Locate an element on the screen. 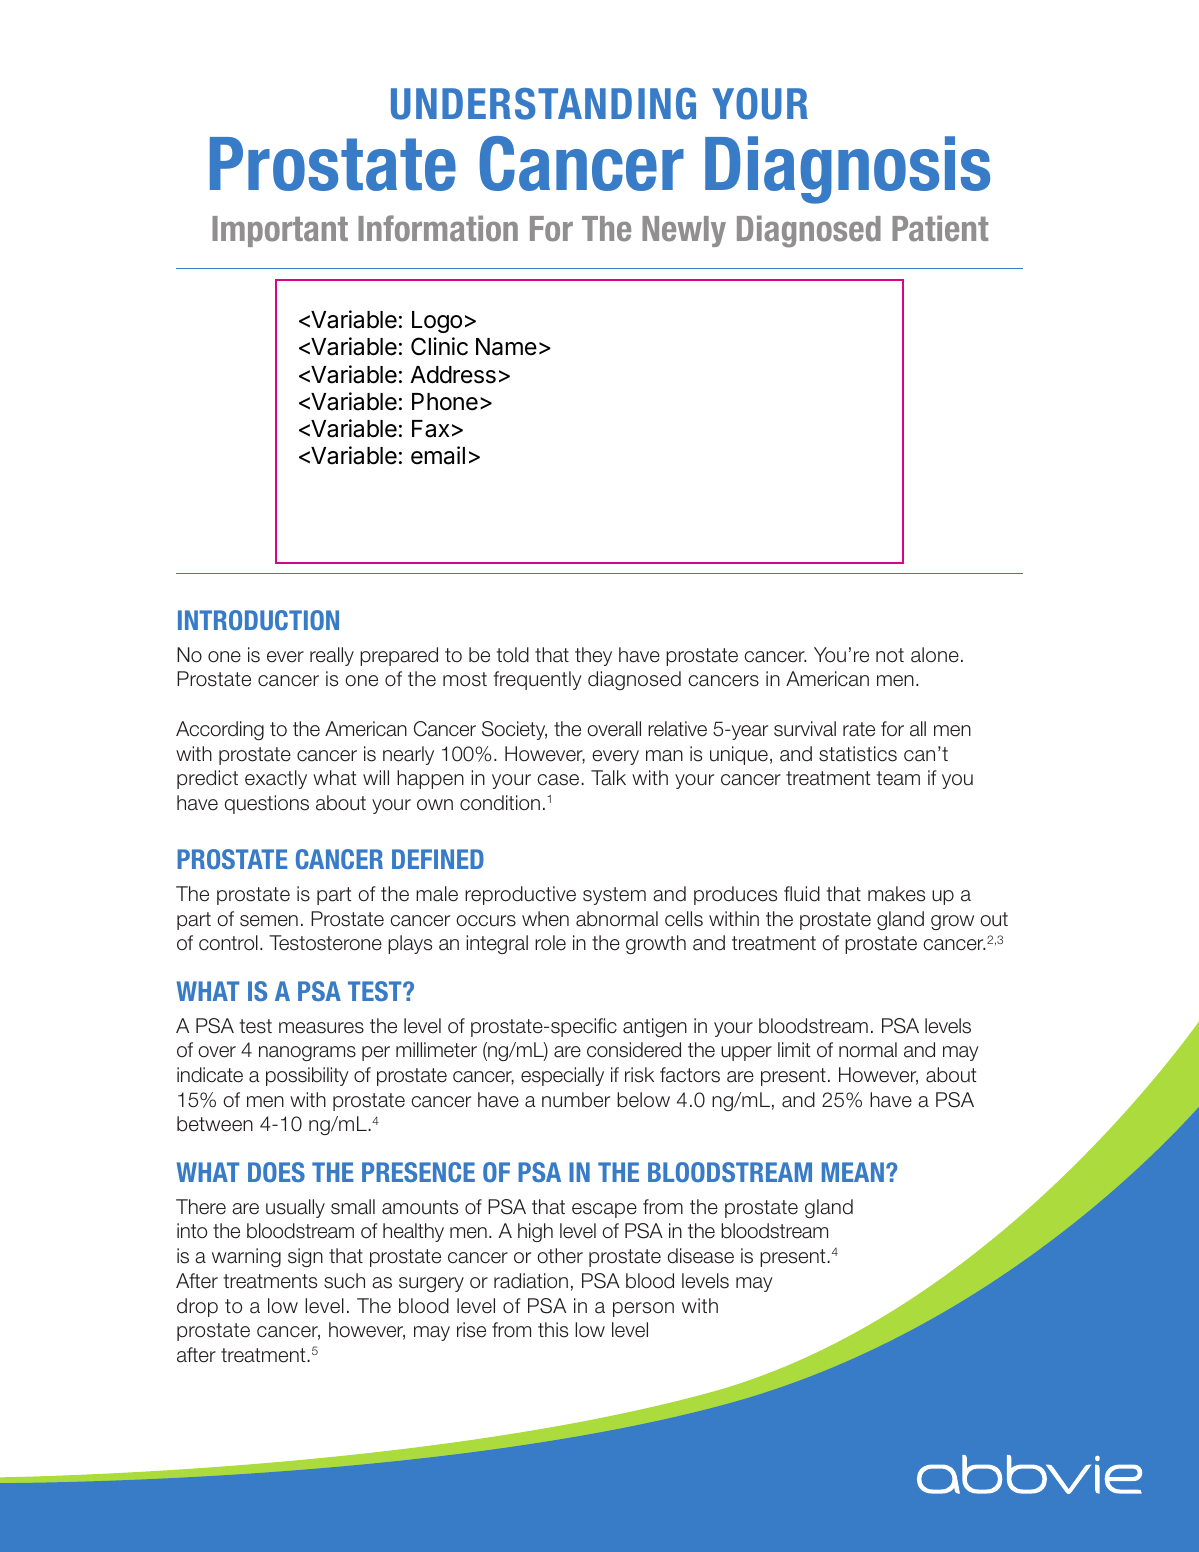  not is located at coordinates (890, 655).
